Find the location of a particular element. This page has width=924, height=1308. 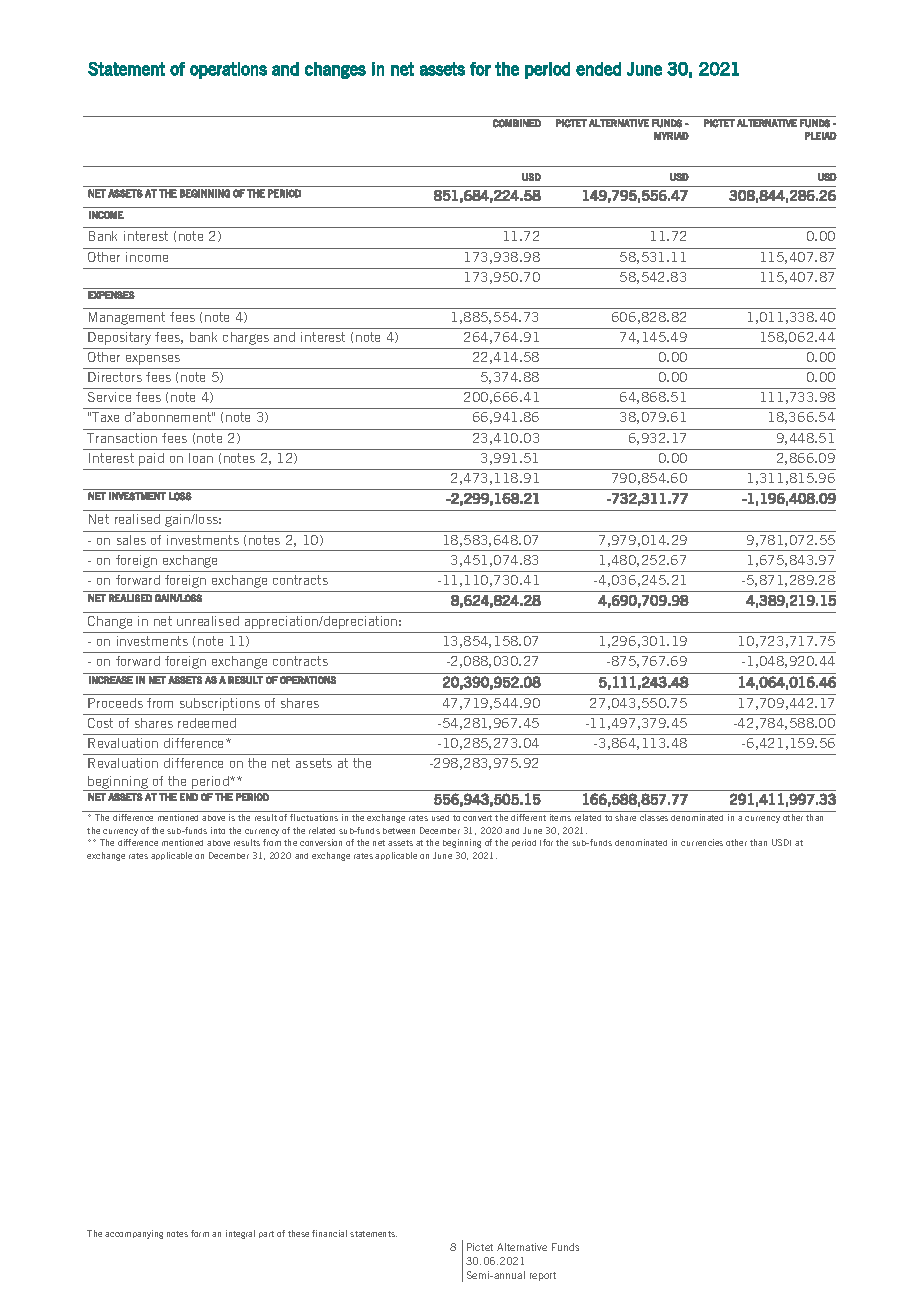

ended is located at coordinates (598, 69).
